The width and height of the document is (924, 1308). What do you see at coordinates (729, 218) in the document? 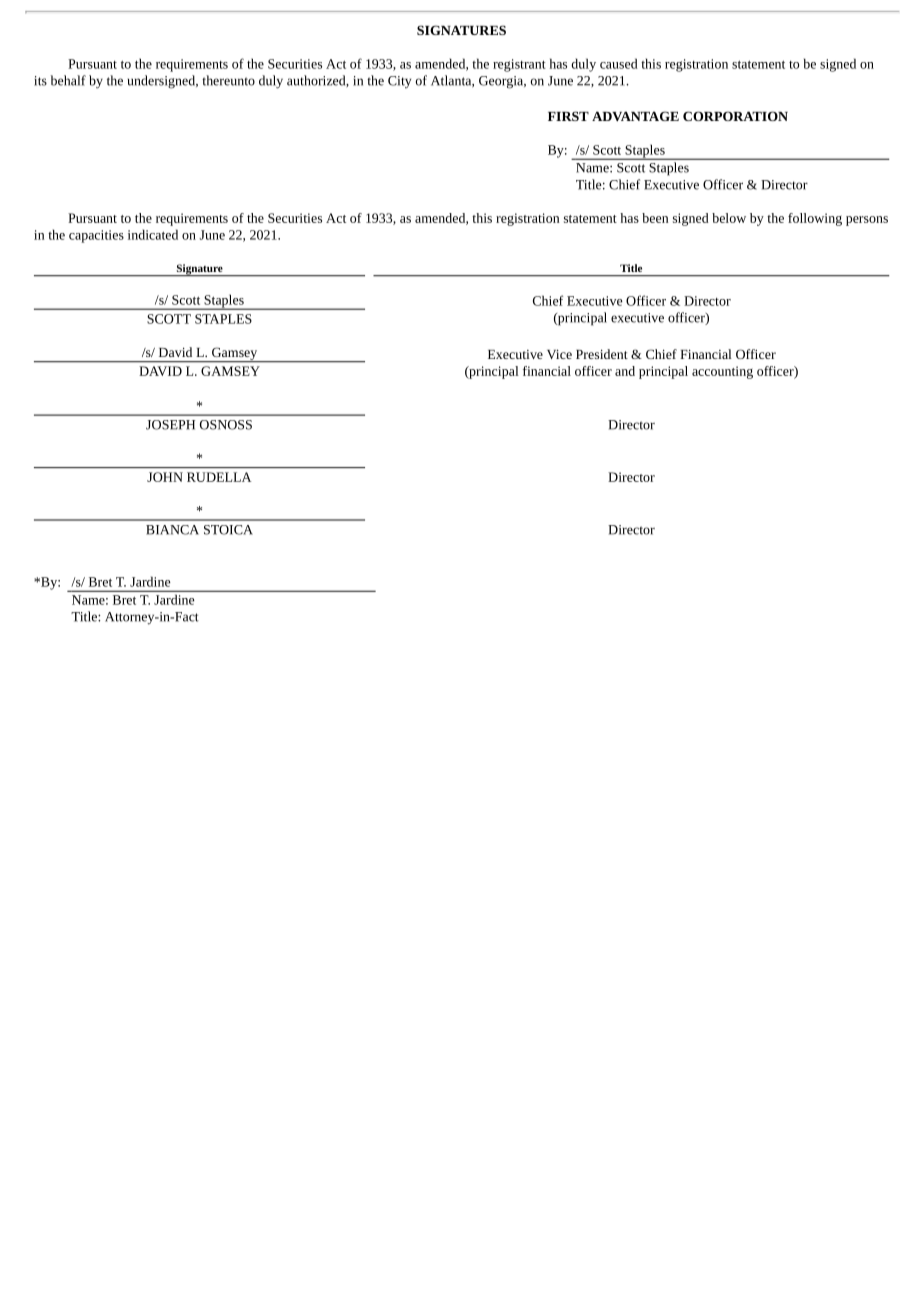
I see `below` at bounding box center [729, 218].
